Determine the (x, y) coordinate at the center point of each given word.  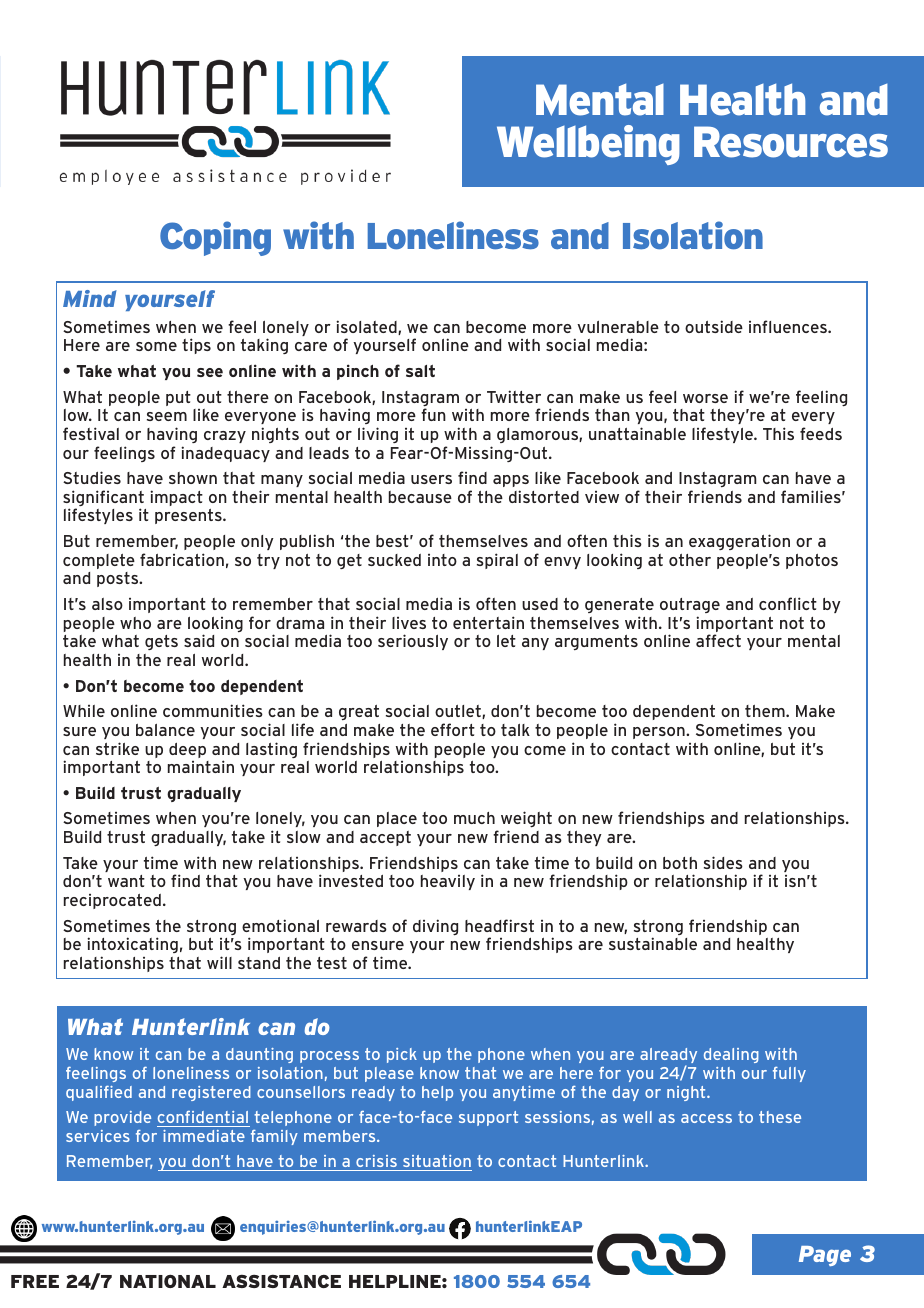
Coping (215, 238)
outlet (459, 712)
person (660, 733)
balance (165, 730)
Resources (791, 142)
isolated (367, 327)
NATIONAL (168, 1281)
